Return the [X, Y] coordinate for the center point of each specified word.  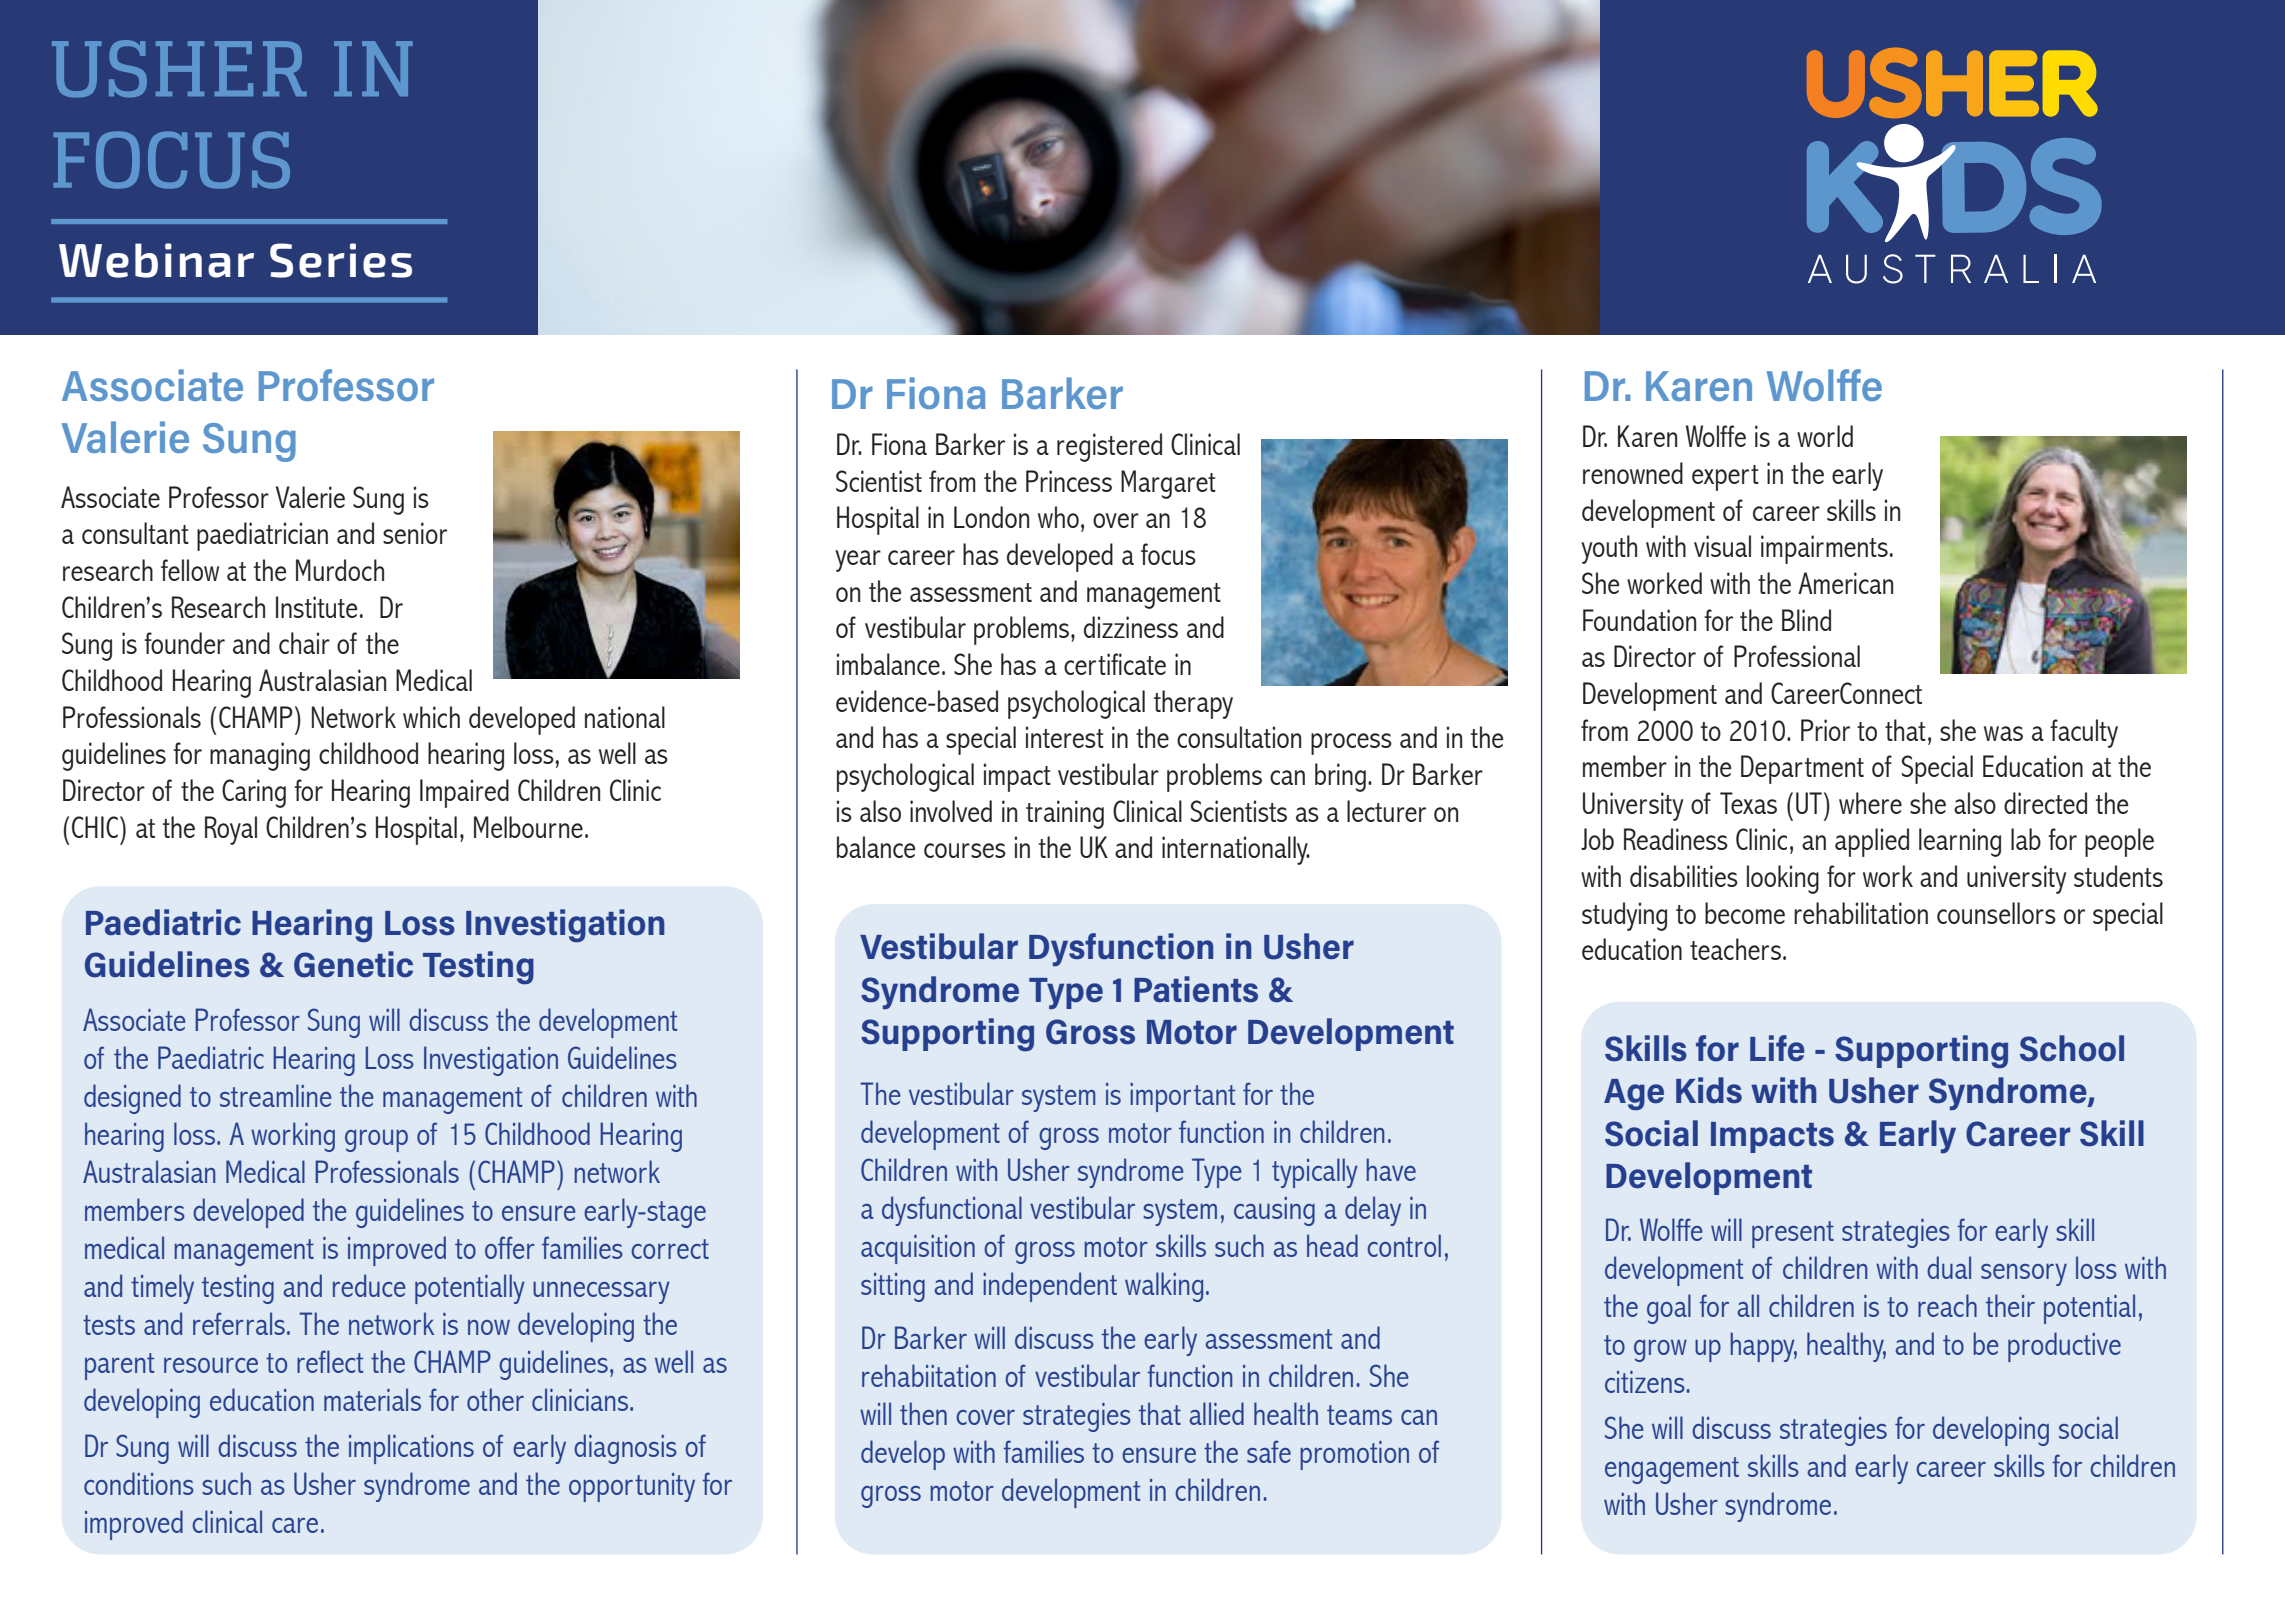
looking [1783, 879]
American [1845, 583]
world [1825, 436]
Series [341, 260]
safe [1269, 1451]
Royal [231, 830]
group [376, 1141]
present [1793, 1234]
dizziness [1131, 627]
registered [1109, 447]
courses [965, 850]
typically [1315, 1173]
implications [411, 1449]
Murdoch [340, 570]
